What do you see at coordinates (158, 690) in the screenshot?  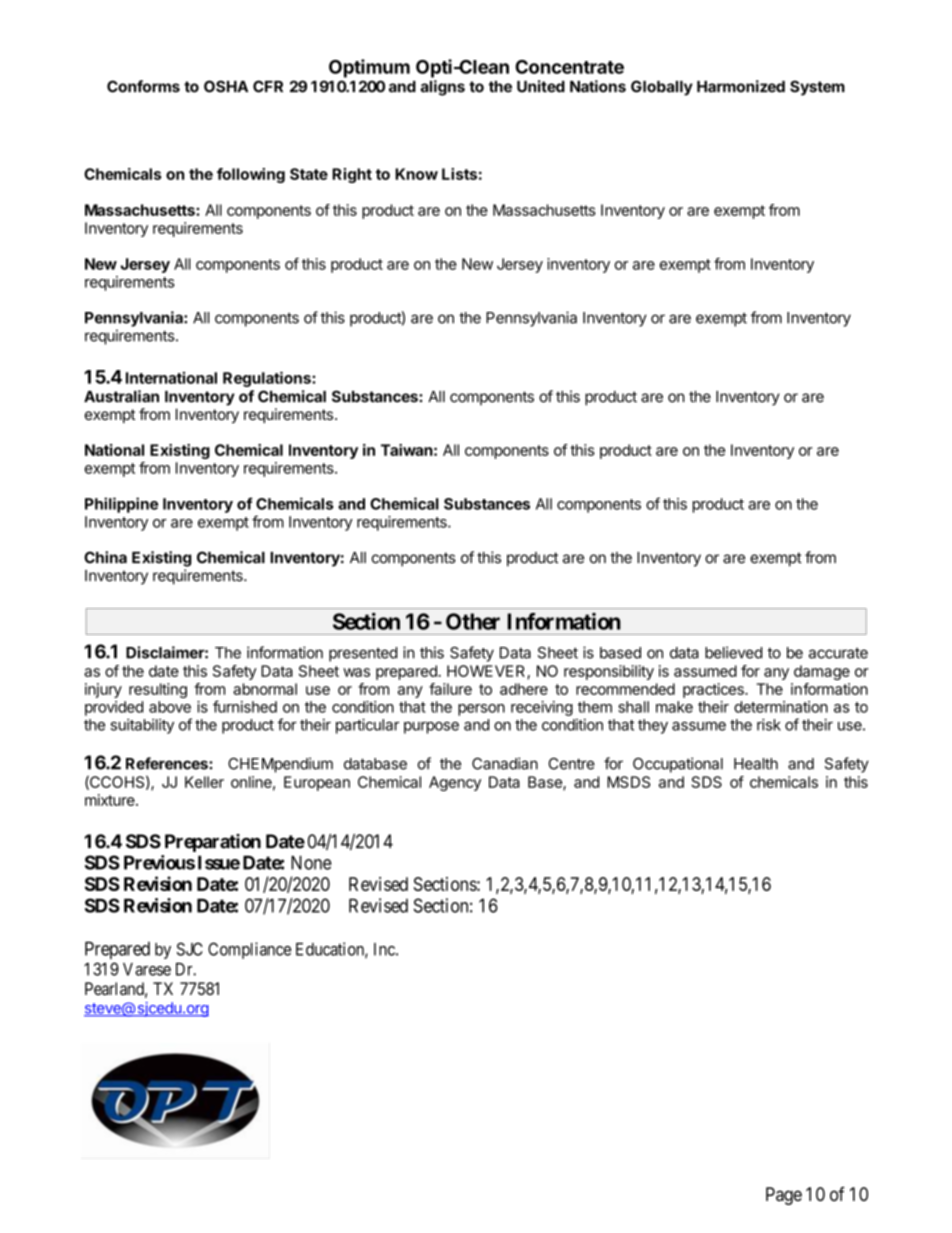 I see `resulting` at bounding box center [158, 690].
